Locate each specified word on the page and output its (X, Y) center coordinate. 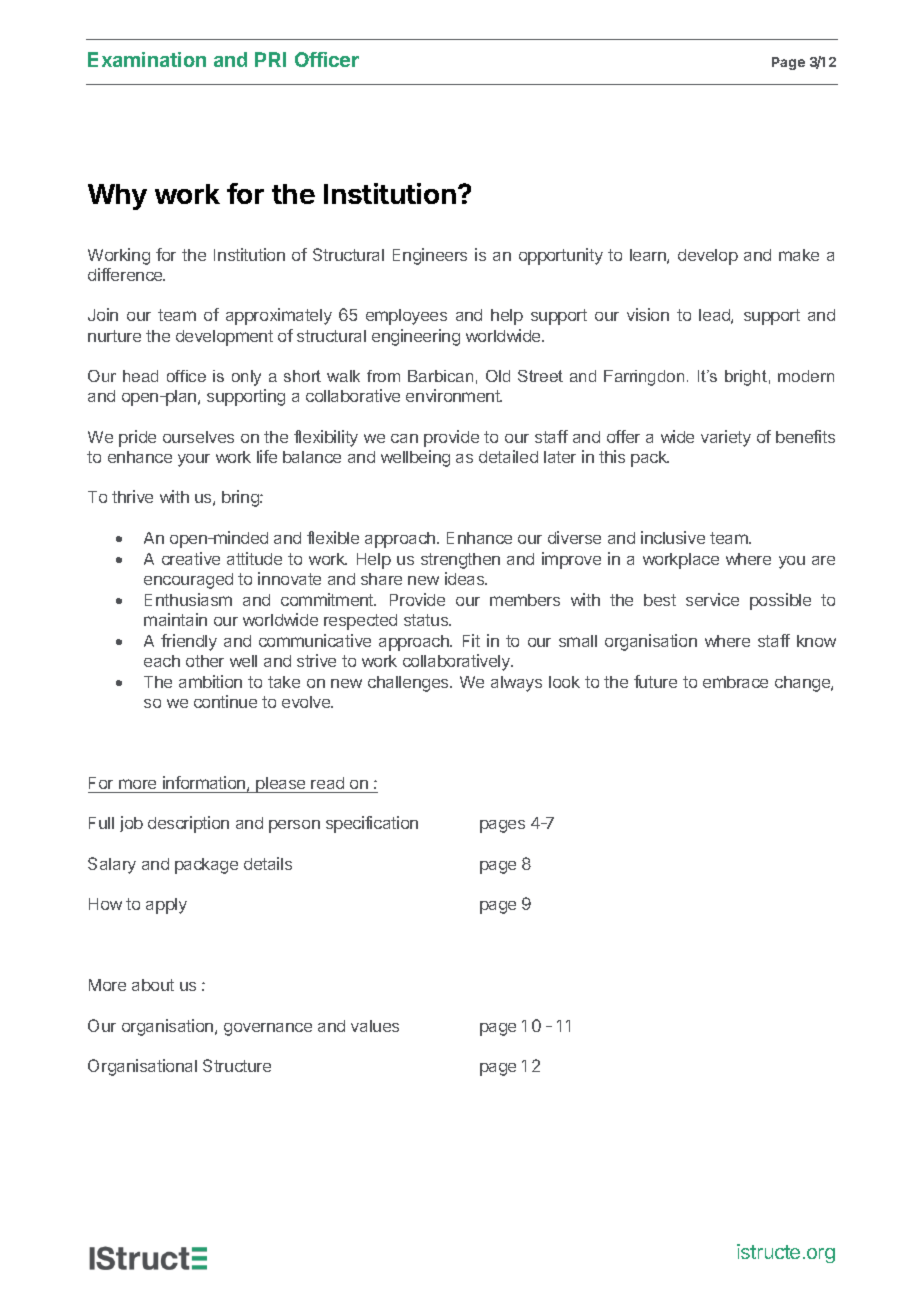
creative (191, 558)
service (712, 599)
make (799, 255)
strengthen (460, 561)
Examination (147, 59)
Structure (237, 1065)
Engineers (430, 256)
